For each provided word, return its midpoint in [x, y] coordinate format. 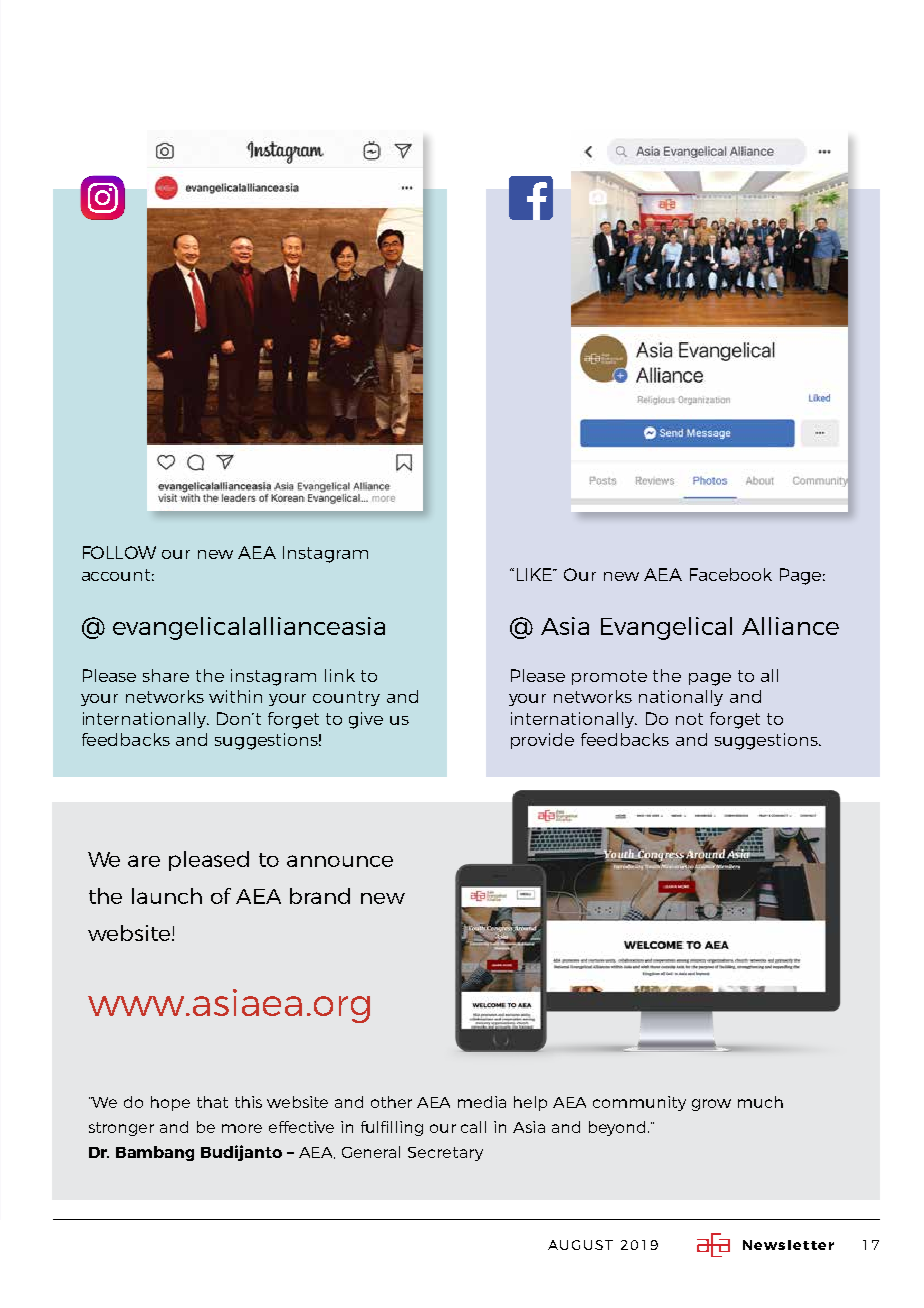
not [689, 719]
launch [167, 896]
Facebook [731, 574]
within [235, 696]
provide [542, 741]
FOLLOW [119, 552]
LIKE [536, 574]
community [639, 1103]
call [473, 1127]
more [242, 1128]
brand [320, 896]
